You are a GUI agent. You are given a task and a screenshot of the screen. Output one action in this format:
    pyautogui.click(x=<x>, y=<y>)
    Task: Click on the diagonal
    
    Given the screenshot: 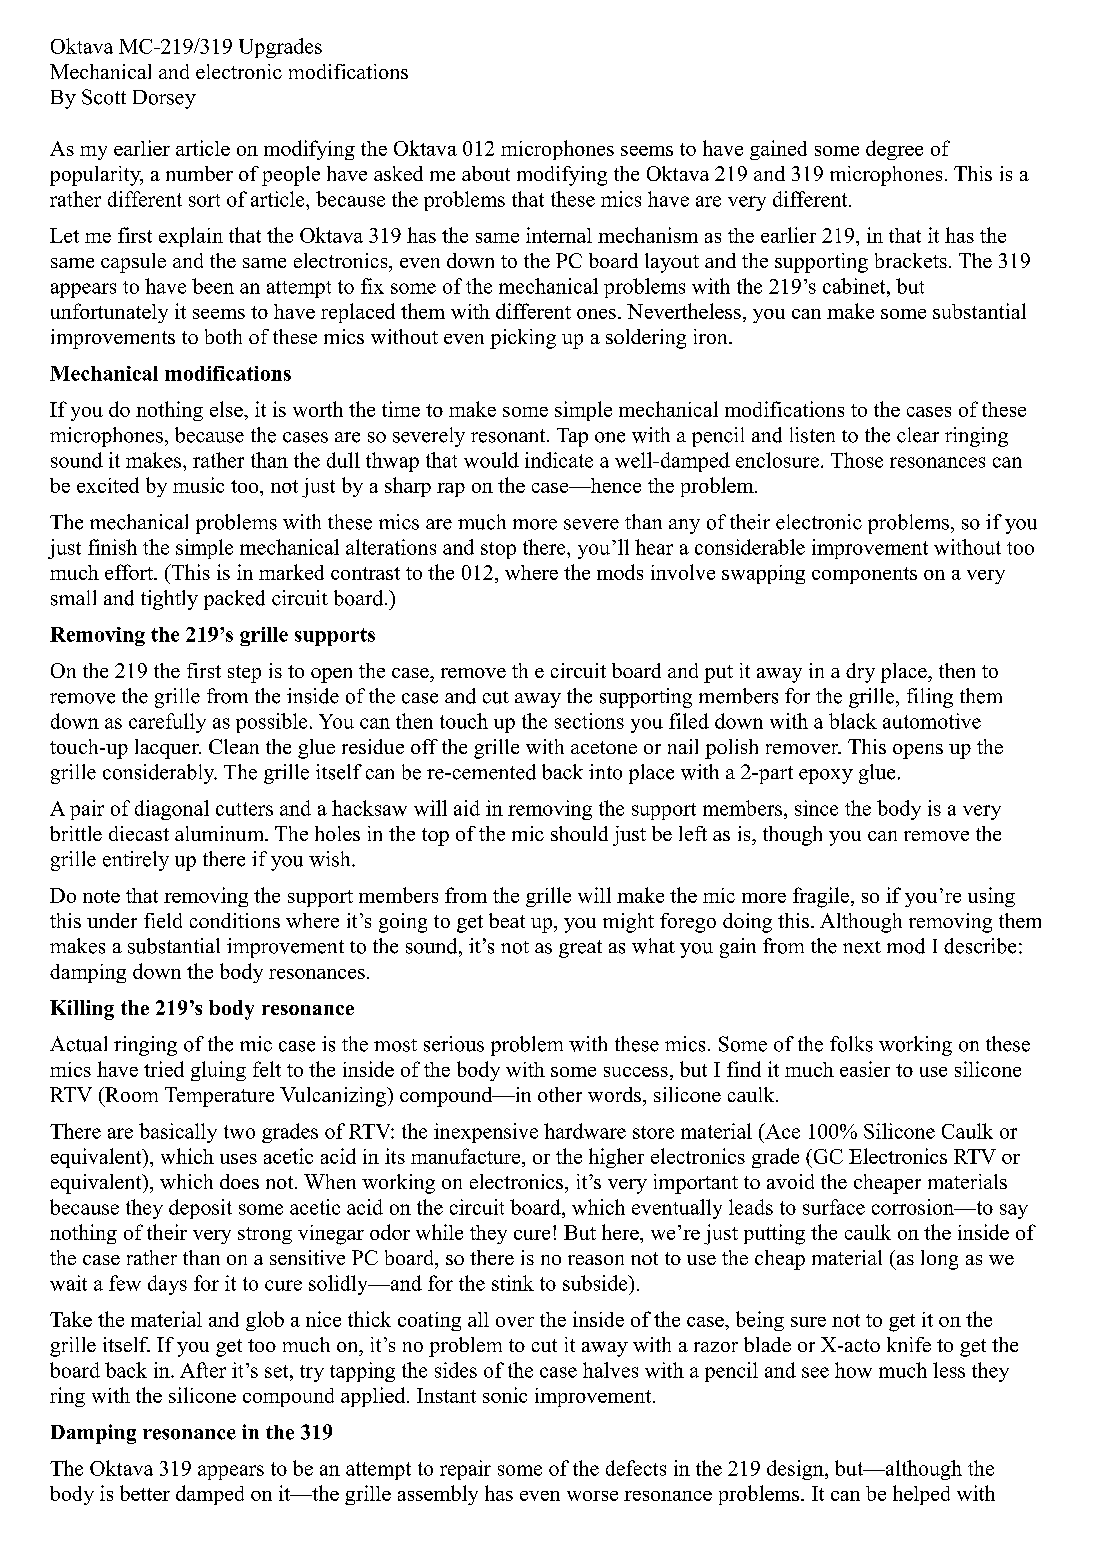 What is the action you would take?
    pyautogui.click(x=172, y=810)
